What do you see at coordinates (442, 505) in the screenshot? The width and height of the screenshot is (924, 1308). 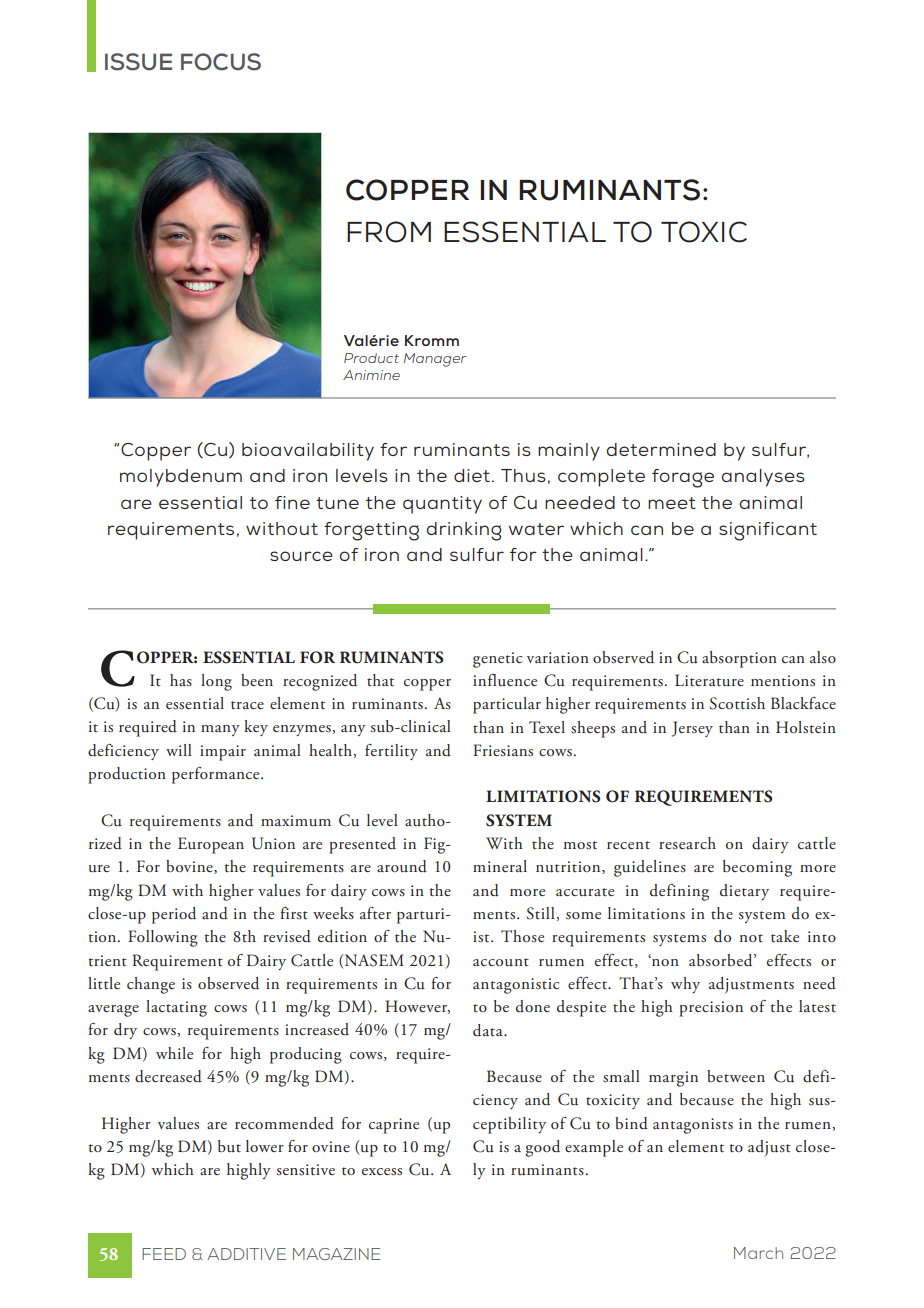 I see `quantity` at bounding box center [442, 505].
